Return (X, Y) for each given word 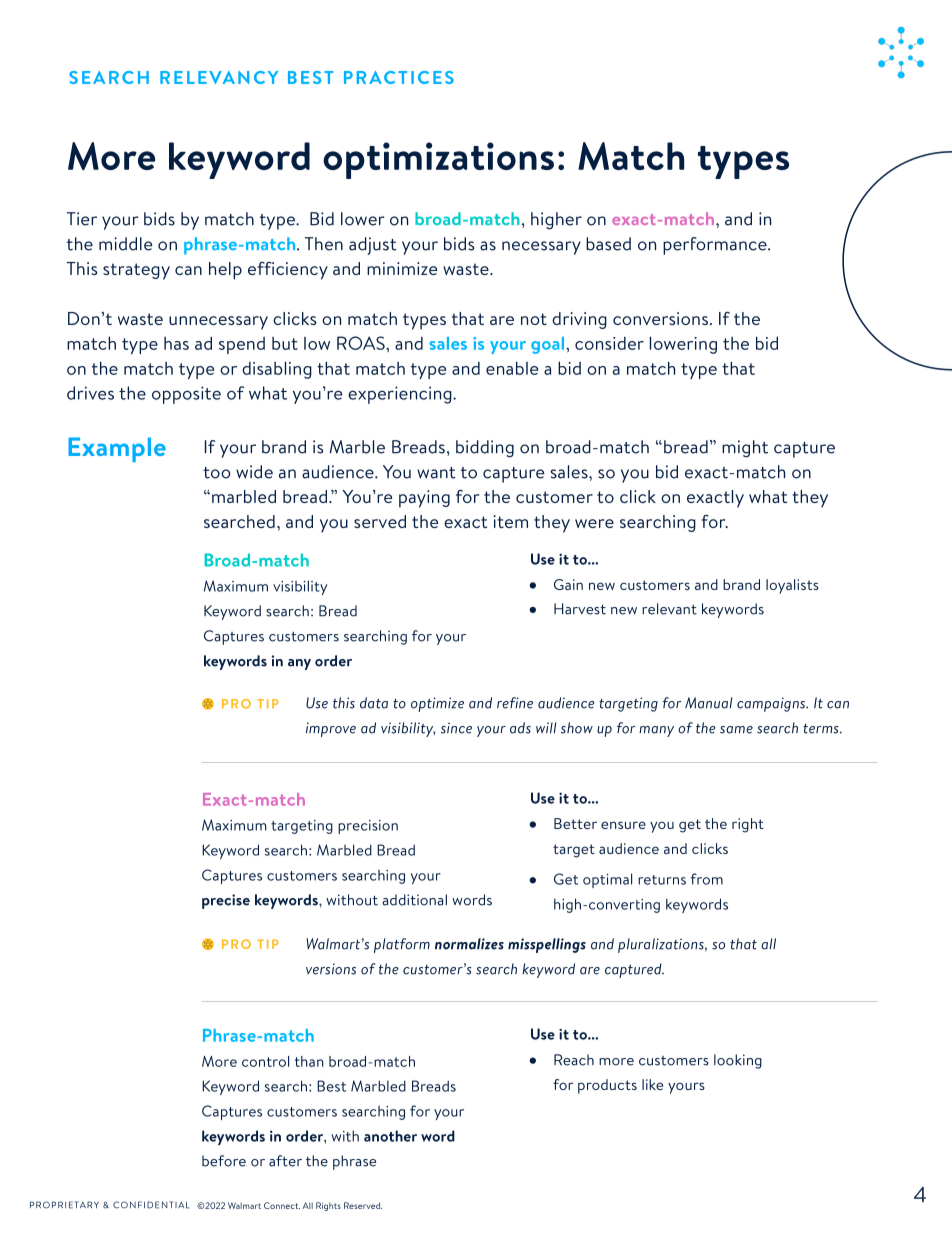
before (224, 1161)
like (652, 1084)
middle (125, 244)
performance (716, 246)
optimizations (438, 160)
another (390, 1136)
